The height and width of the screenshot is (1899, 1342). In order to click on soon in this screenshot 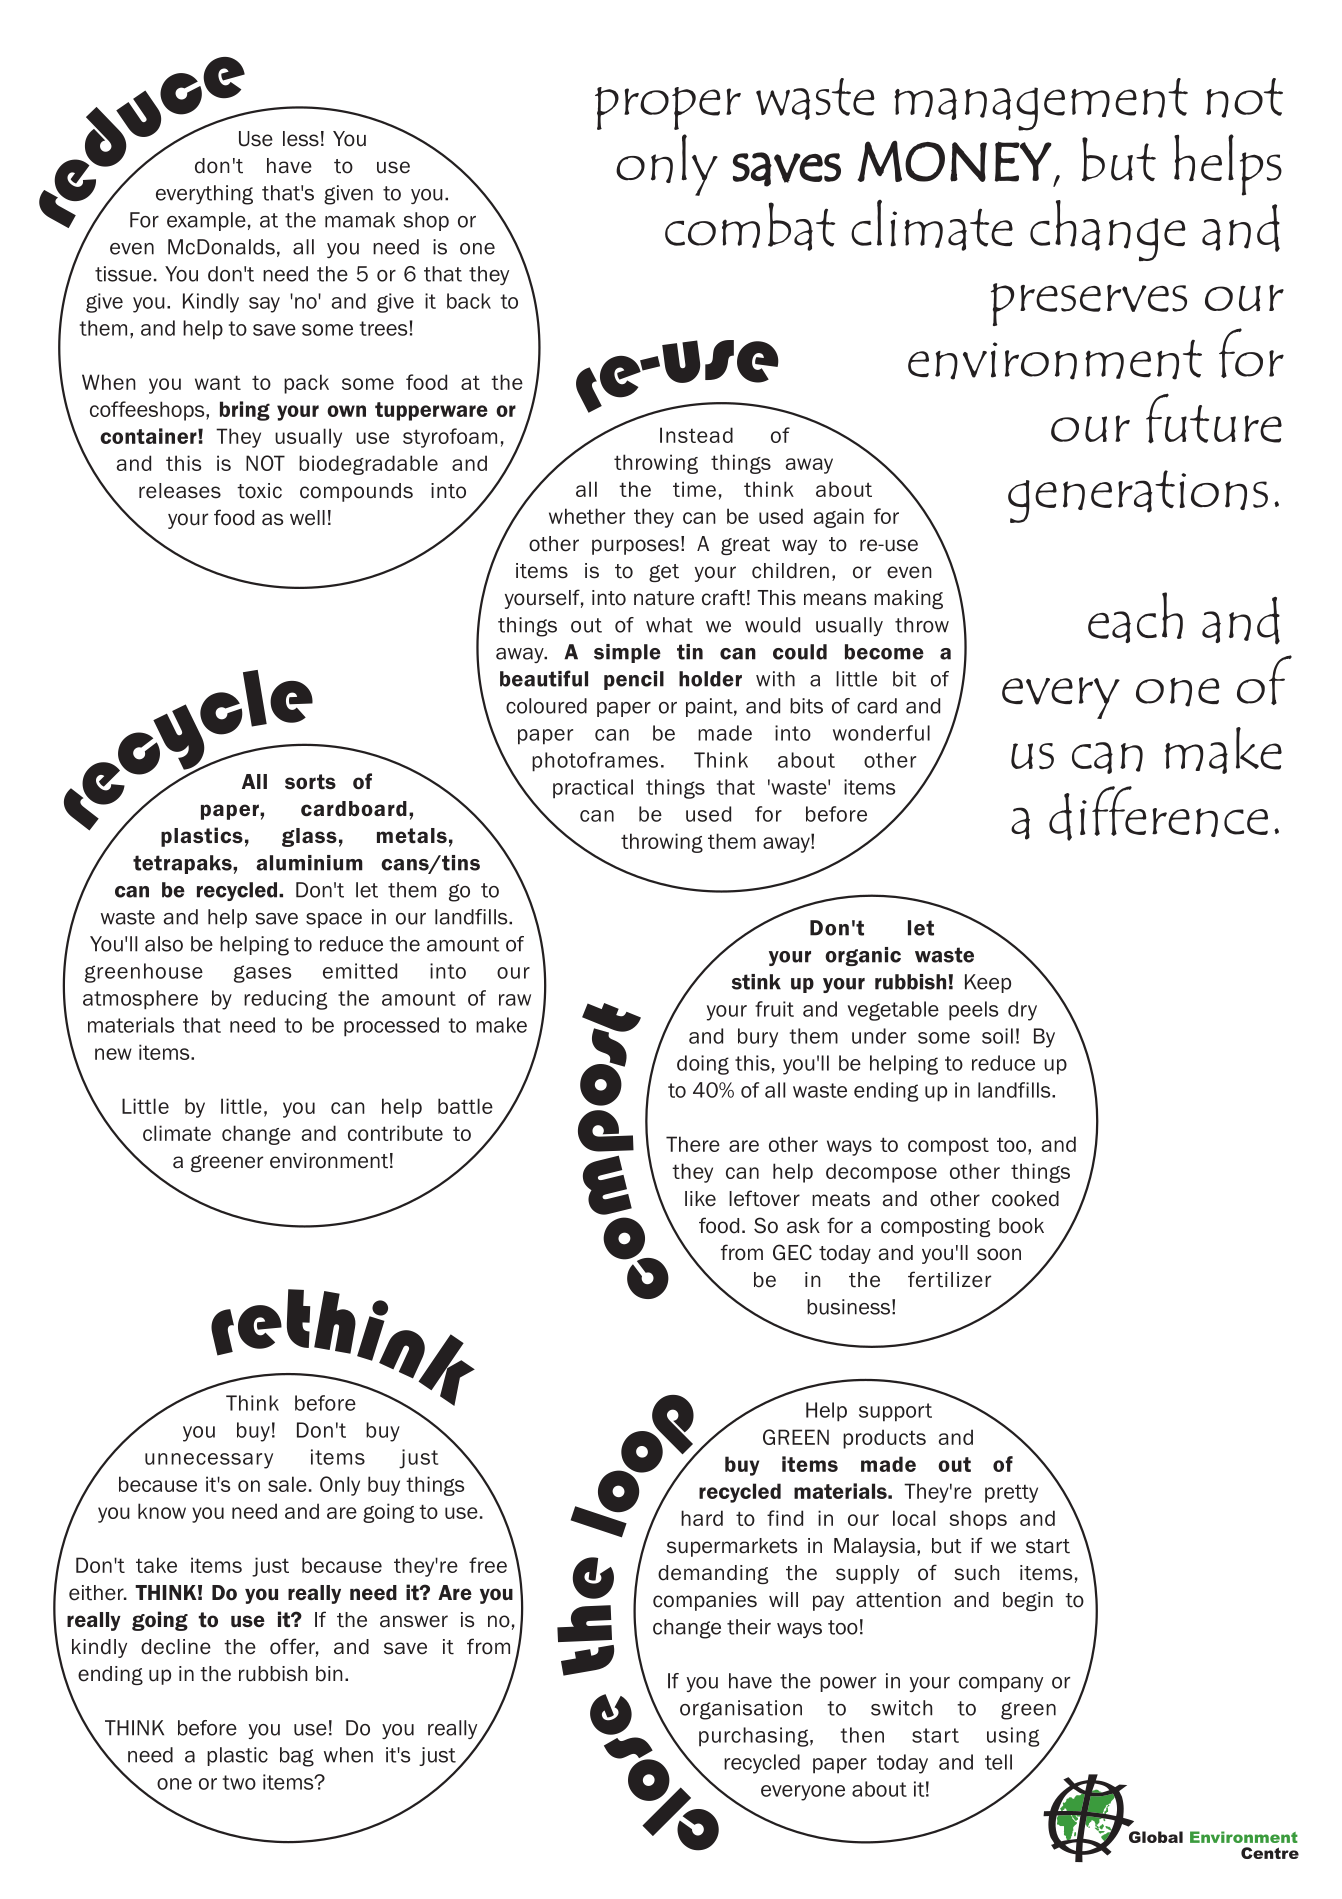, I will do `click(999, 1254)`.
